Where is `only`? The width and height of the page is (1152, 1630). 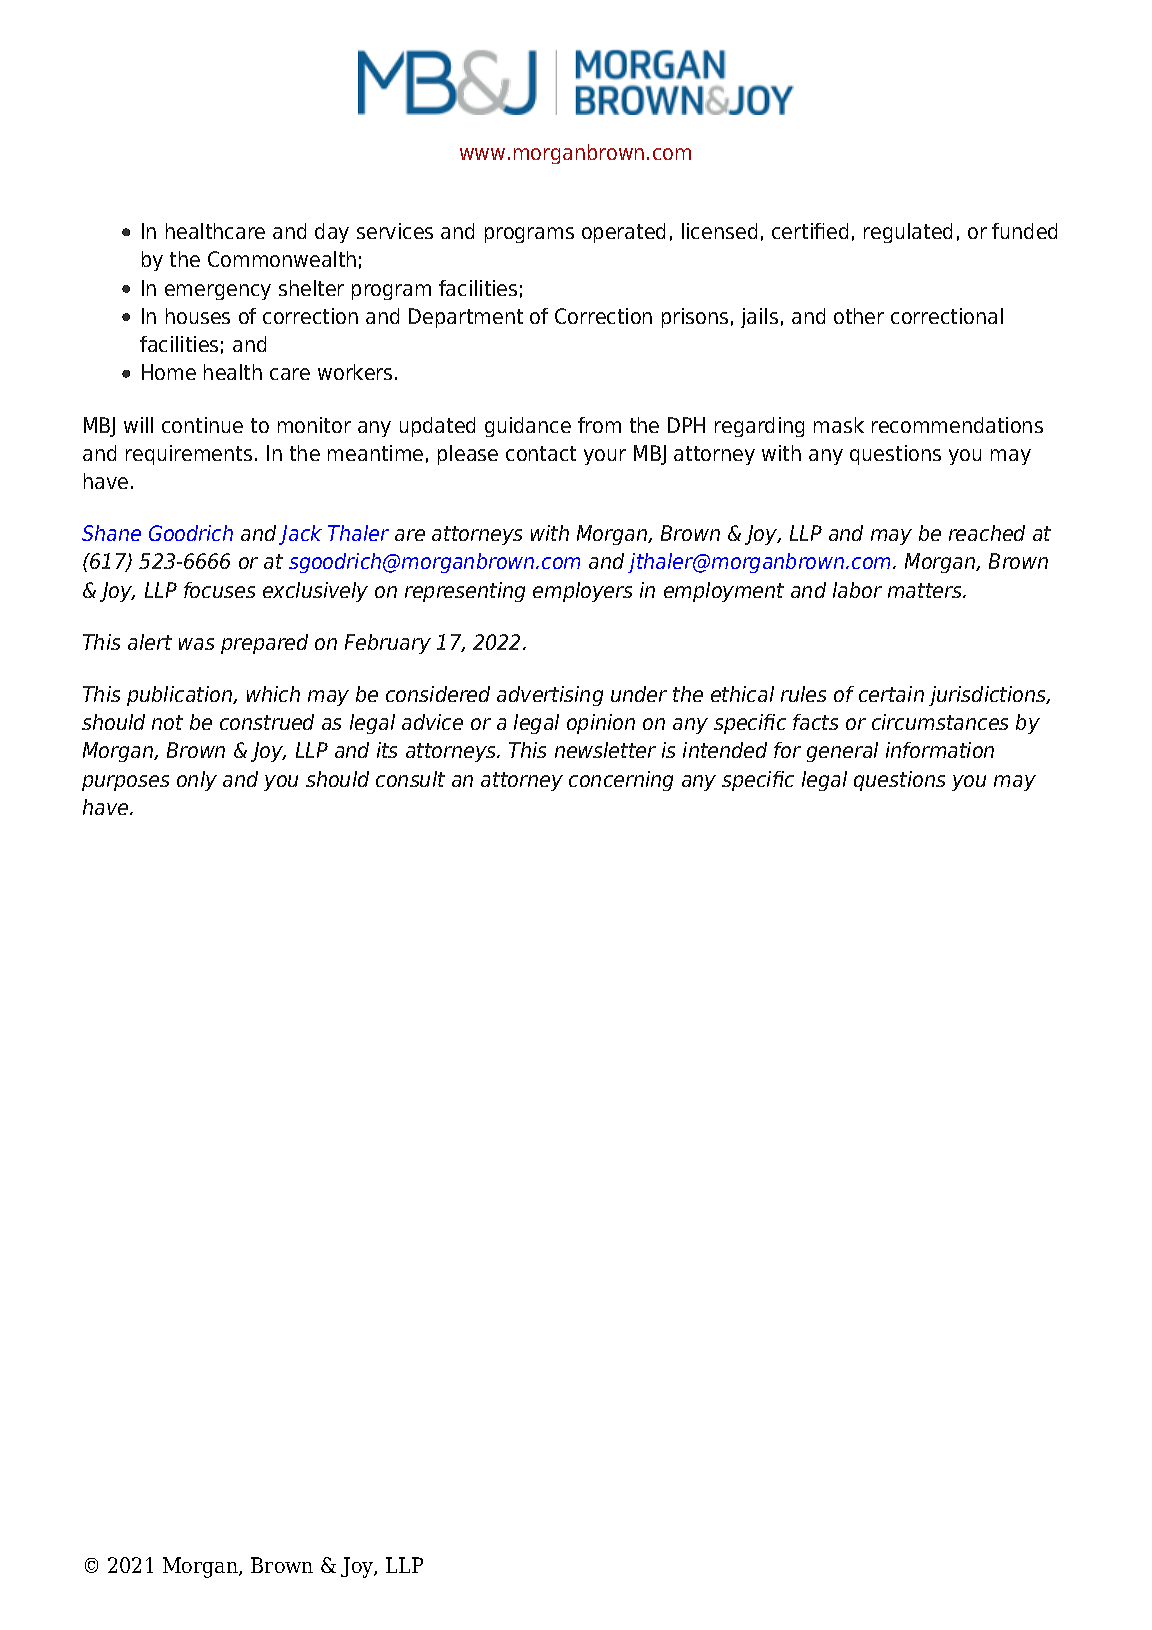 only is located at coordinates (197, 781).
